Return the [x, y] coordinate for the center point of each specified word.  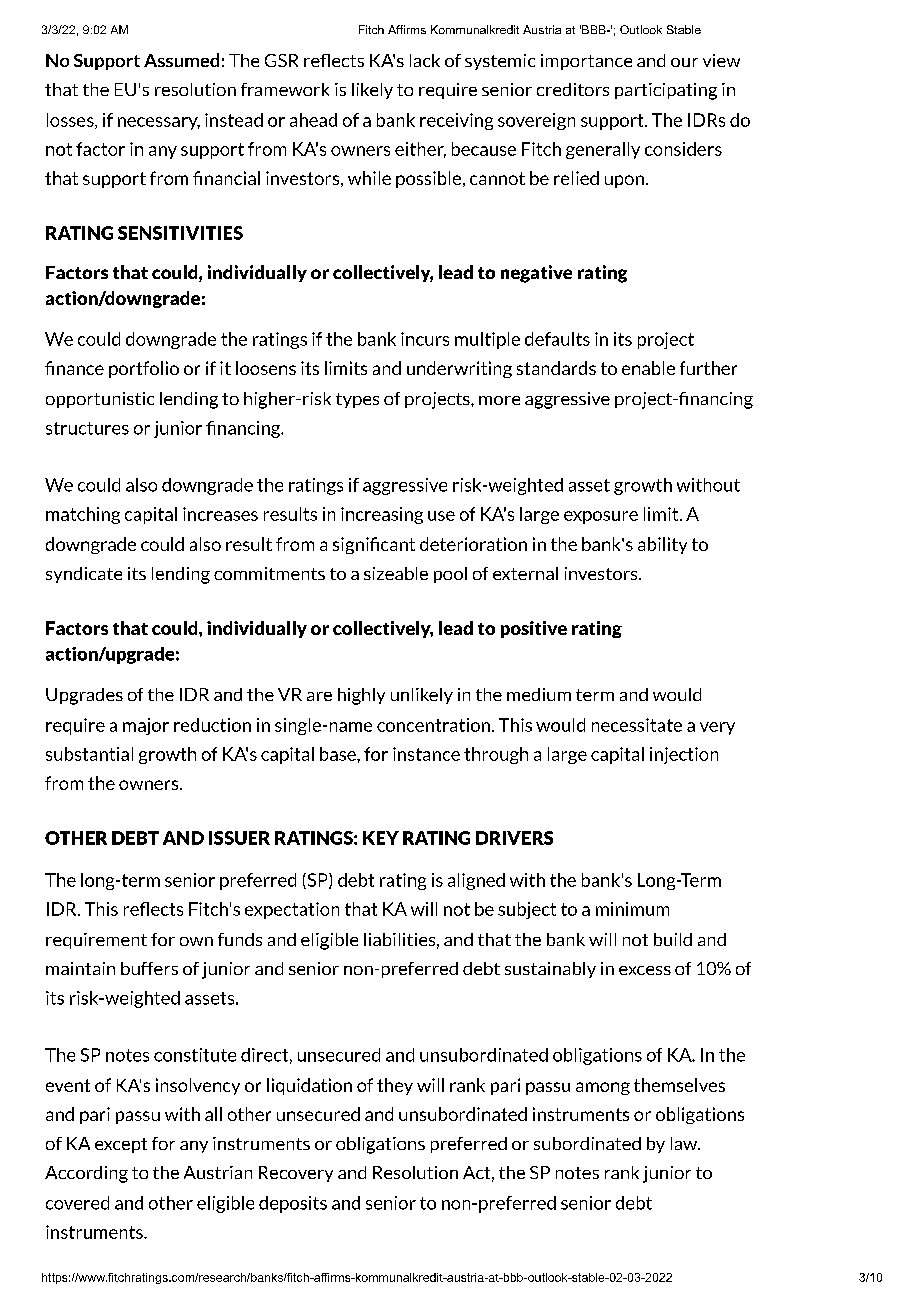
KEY [381, 838]
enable [648, 368]
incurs [425, 339]
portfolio [144, 369]
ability [662, 545]
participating [666, 91]
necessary [159, 123]
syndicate [84, 575]
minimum [632, 909]
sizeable [396, 573]
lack [425, 60]
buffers [149, 968]
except [121, 1145]
